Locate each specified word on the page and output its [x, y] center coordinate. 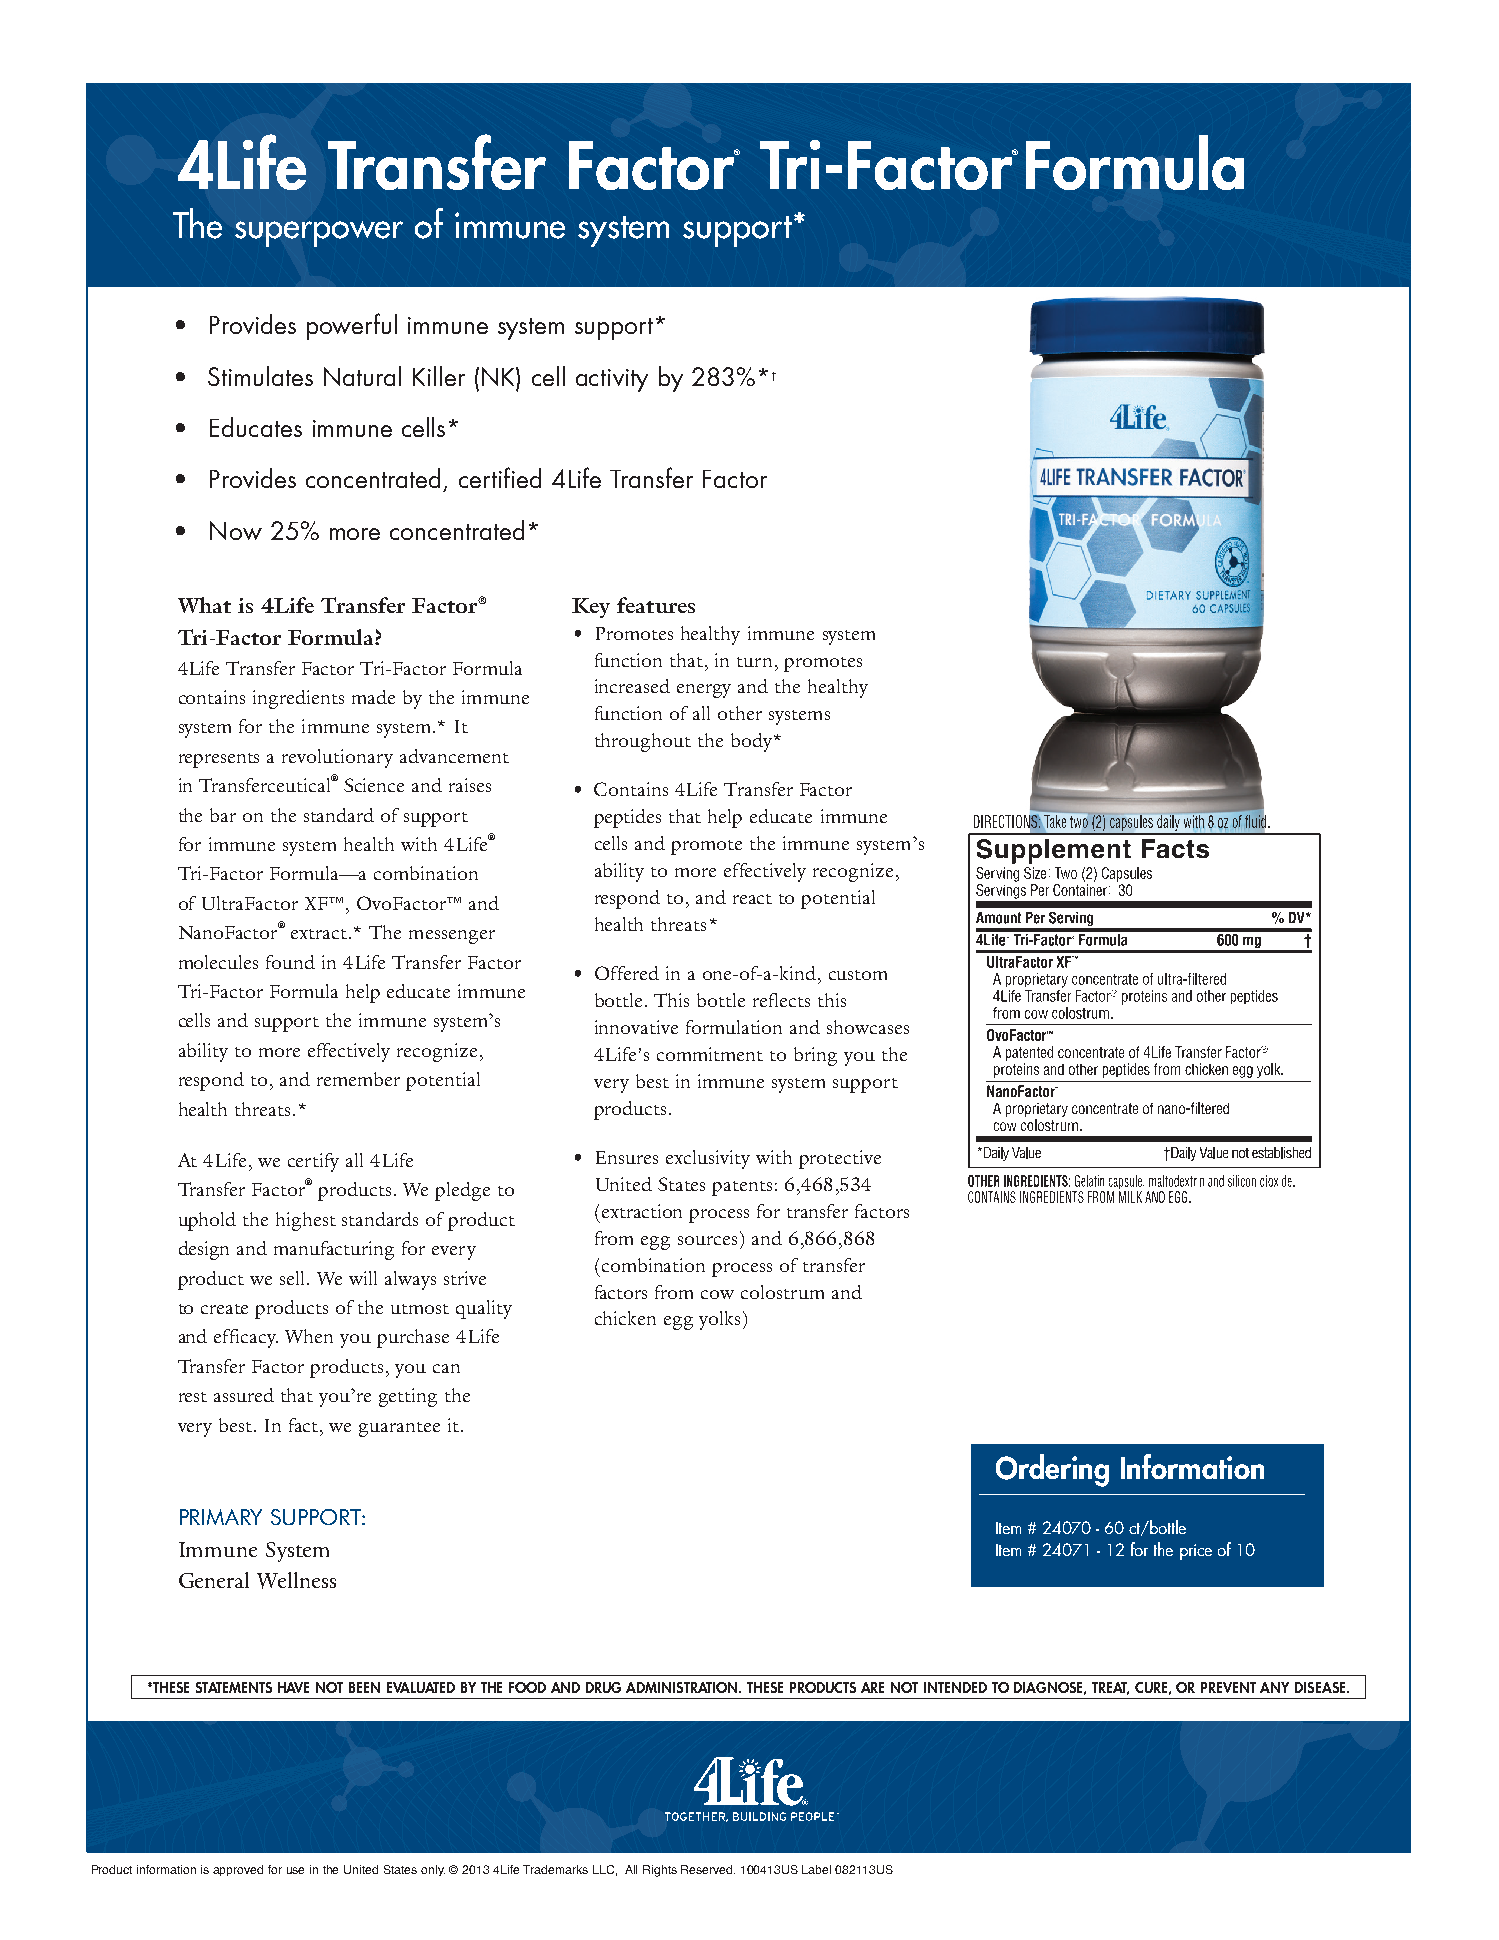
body [751, 742]
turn [754, 662]
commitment [710, 1054]
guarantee [399, 1429]
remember [358, 1079]
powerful [352, 326]
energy [704, 691]
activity [612, 380]
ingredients [298, 699]
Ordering [1052, 1470]
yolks [719, 1320]
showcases [868, 1027]
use [295, 1870]
